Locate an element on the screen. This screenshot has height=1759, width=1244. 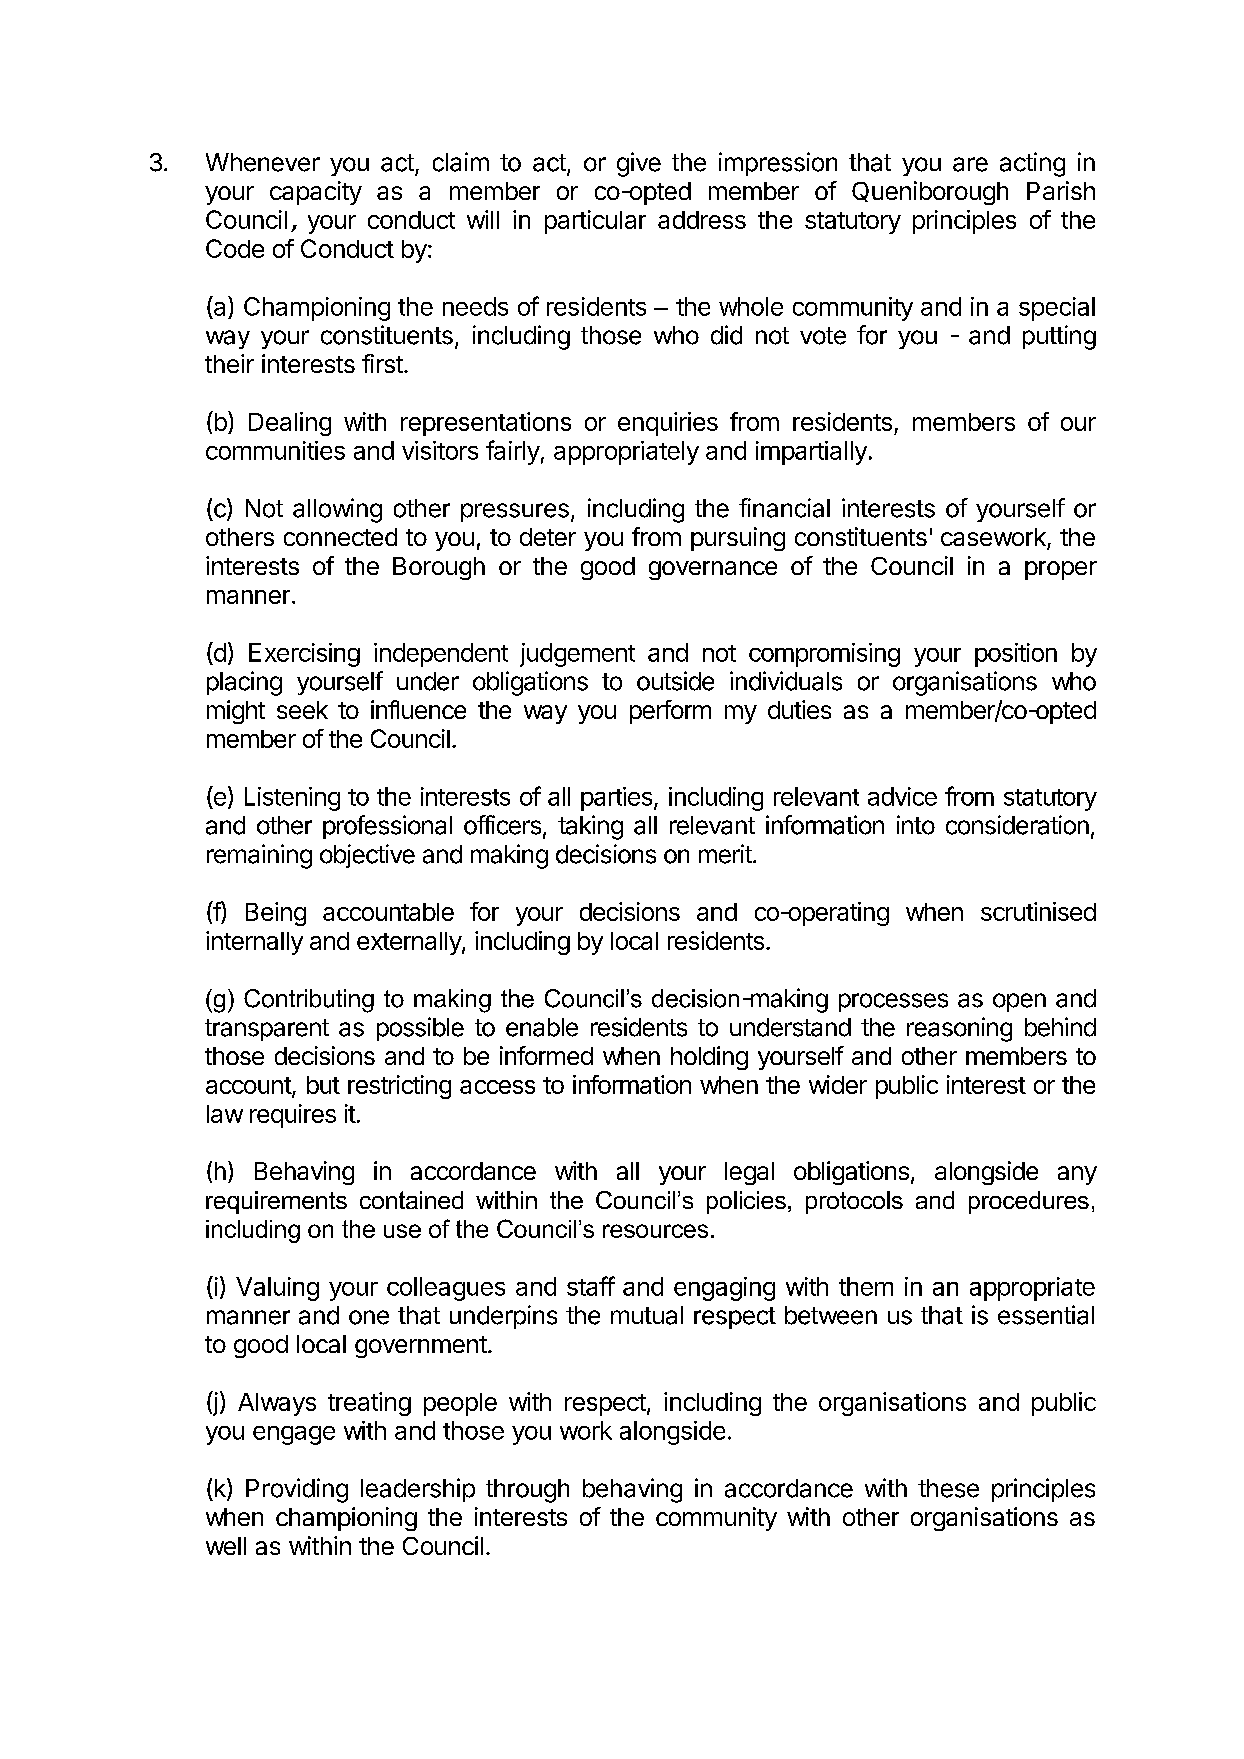
give is located at coordinates (639, 164).
